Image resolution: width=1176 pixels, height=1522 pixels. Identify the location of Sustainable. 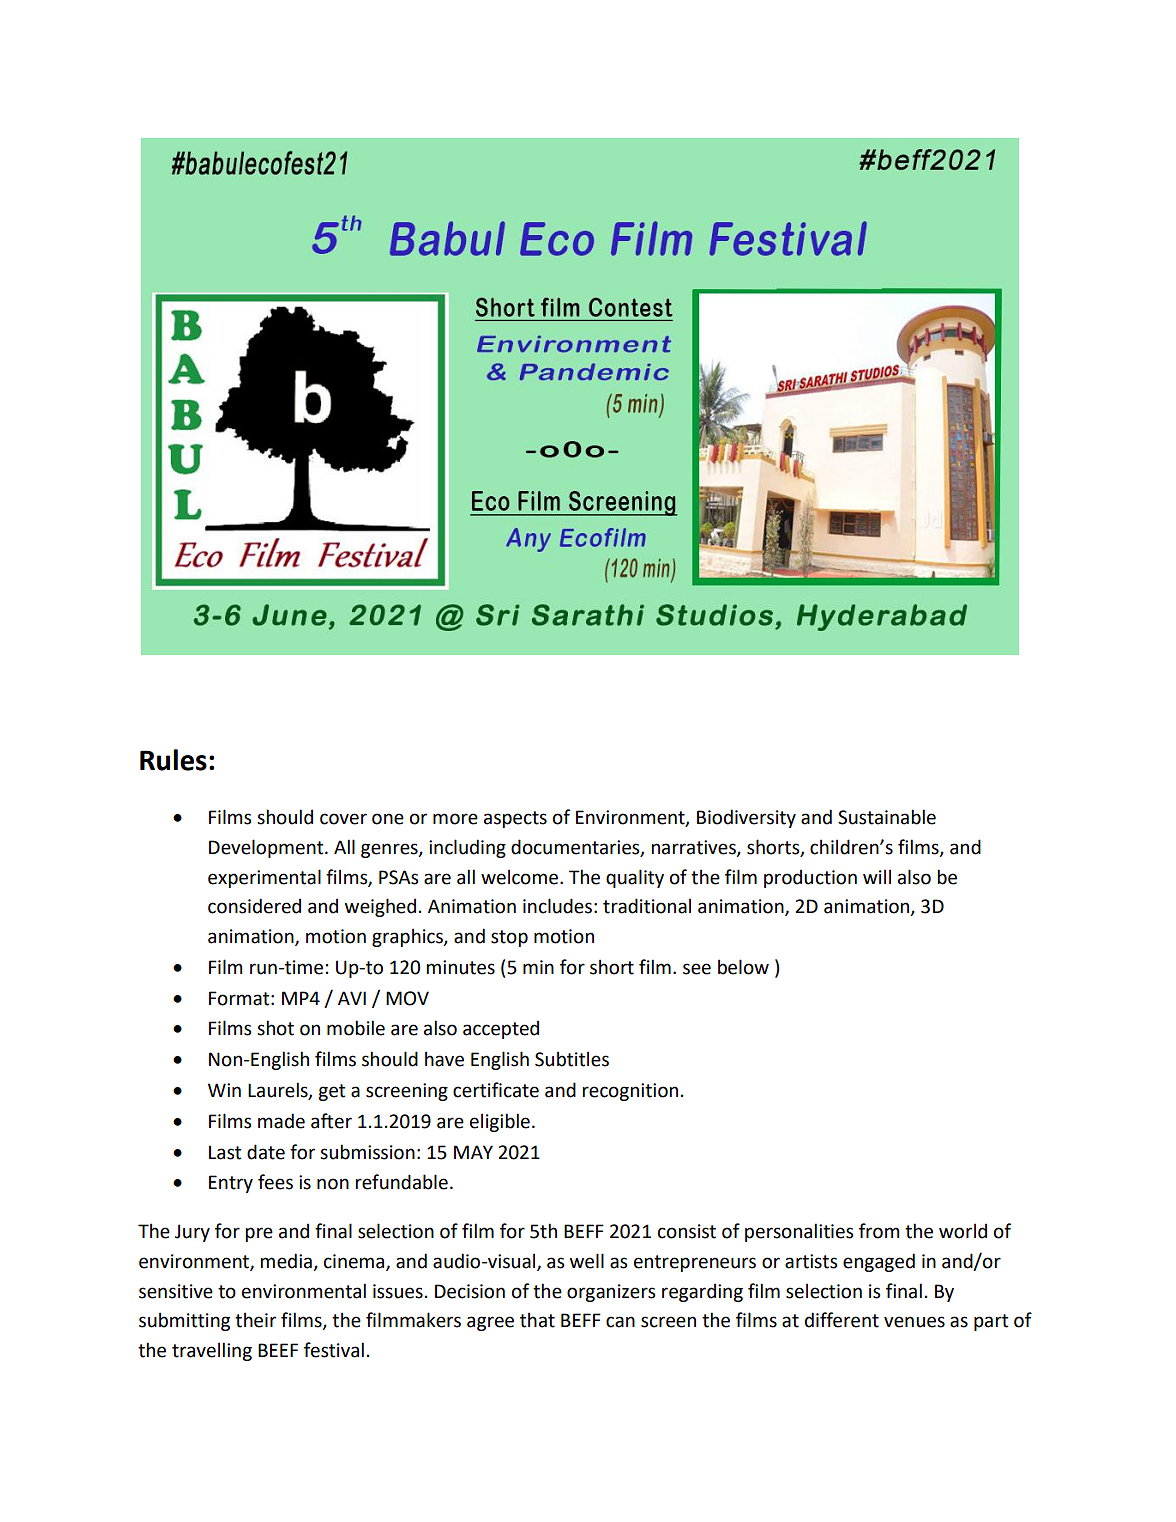
(887, 817).
